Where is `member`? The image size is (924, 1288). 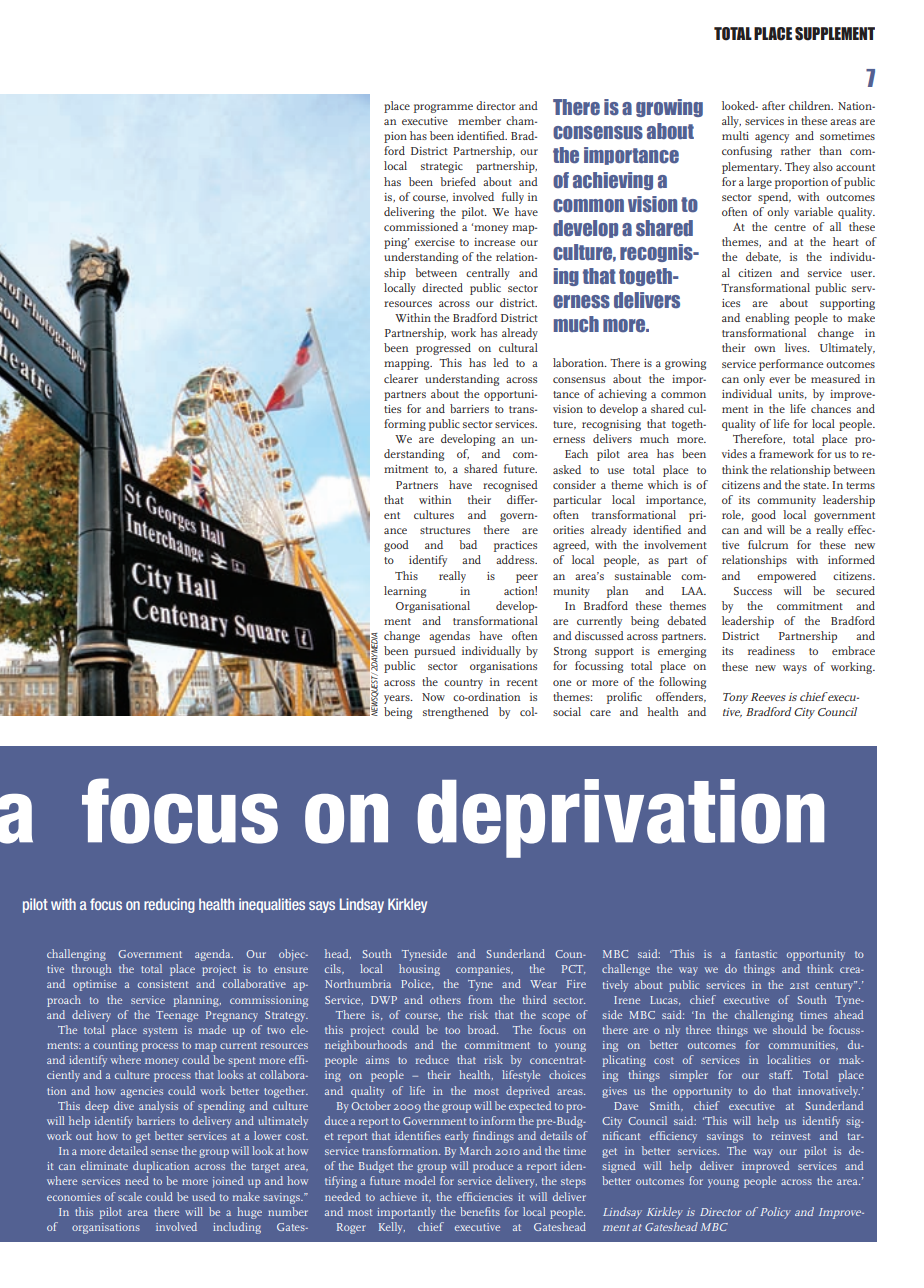
member is located at coordinates (479, 120).
